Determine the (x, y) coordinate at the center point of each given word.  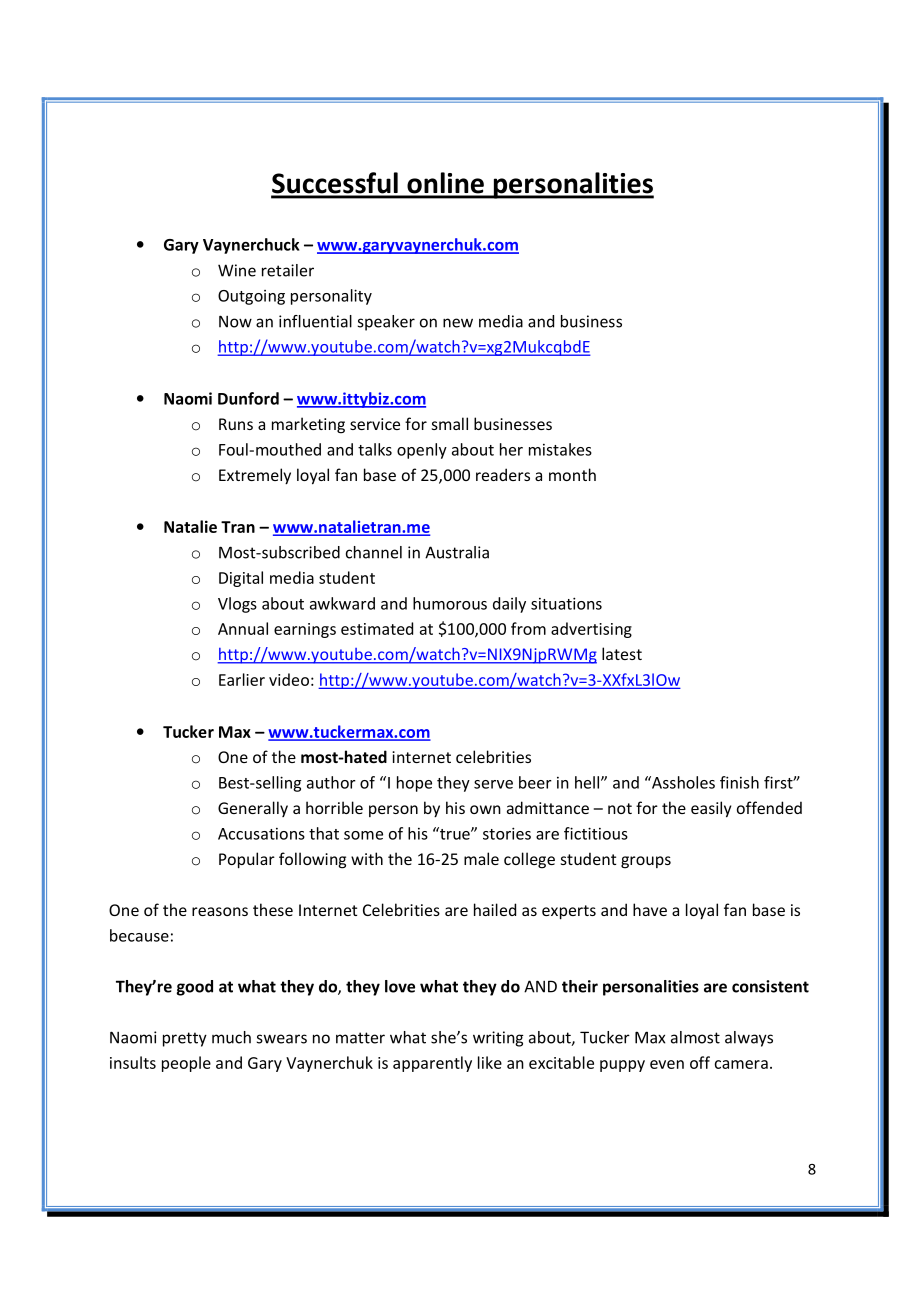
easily (711, 809)
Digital (241, 579)
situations (566, 603)
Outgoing (251, 297)
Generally (253, 809)
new (458, 323)
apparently (432, 1064)
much (231, 1037)
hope (414, 784)
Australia (457, 552)
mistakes (560, 449)
